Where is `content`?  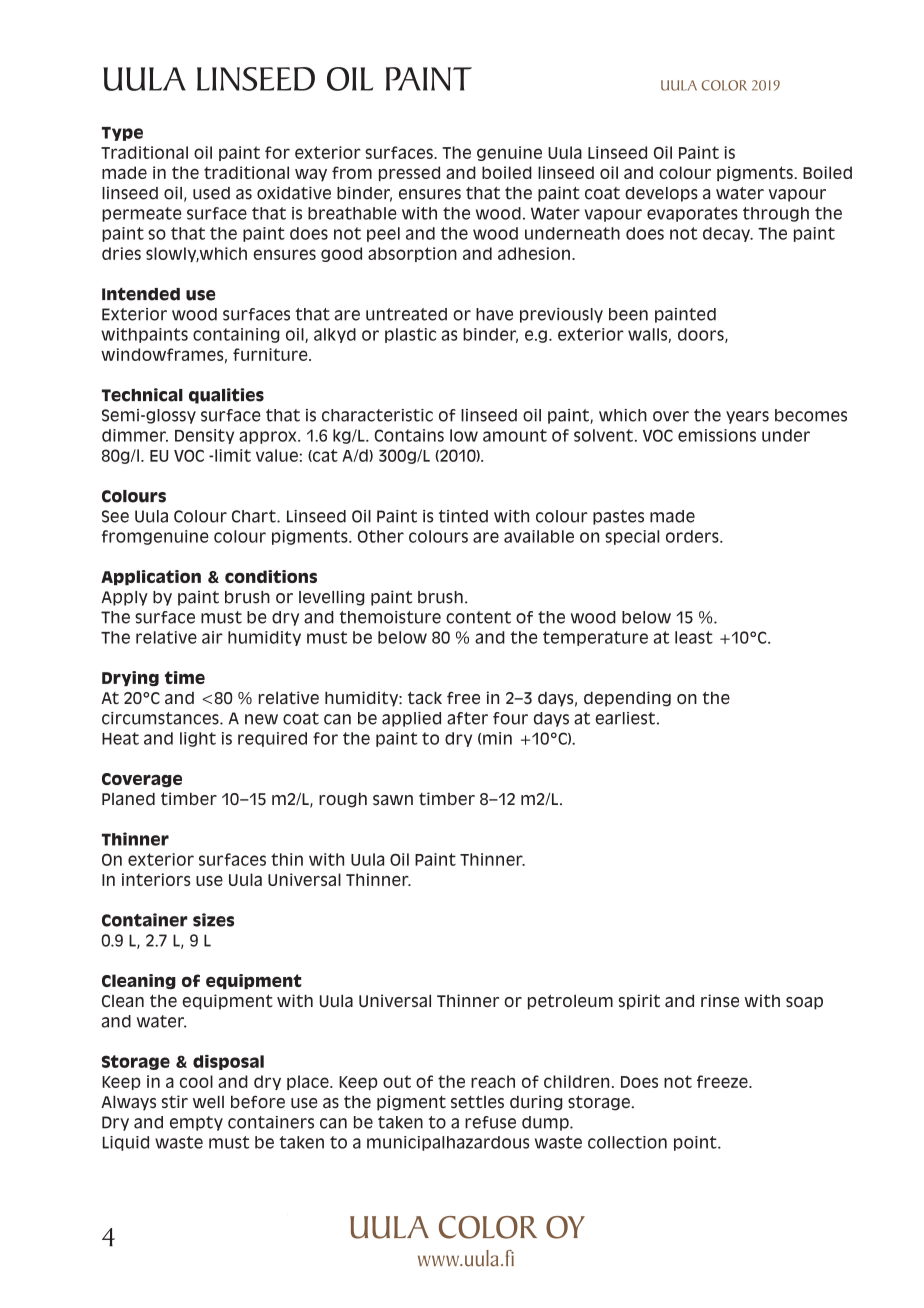 content is located at coordinates (478, 617).
